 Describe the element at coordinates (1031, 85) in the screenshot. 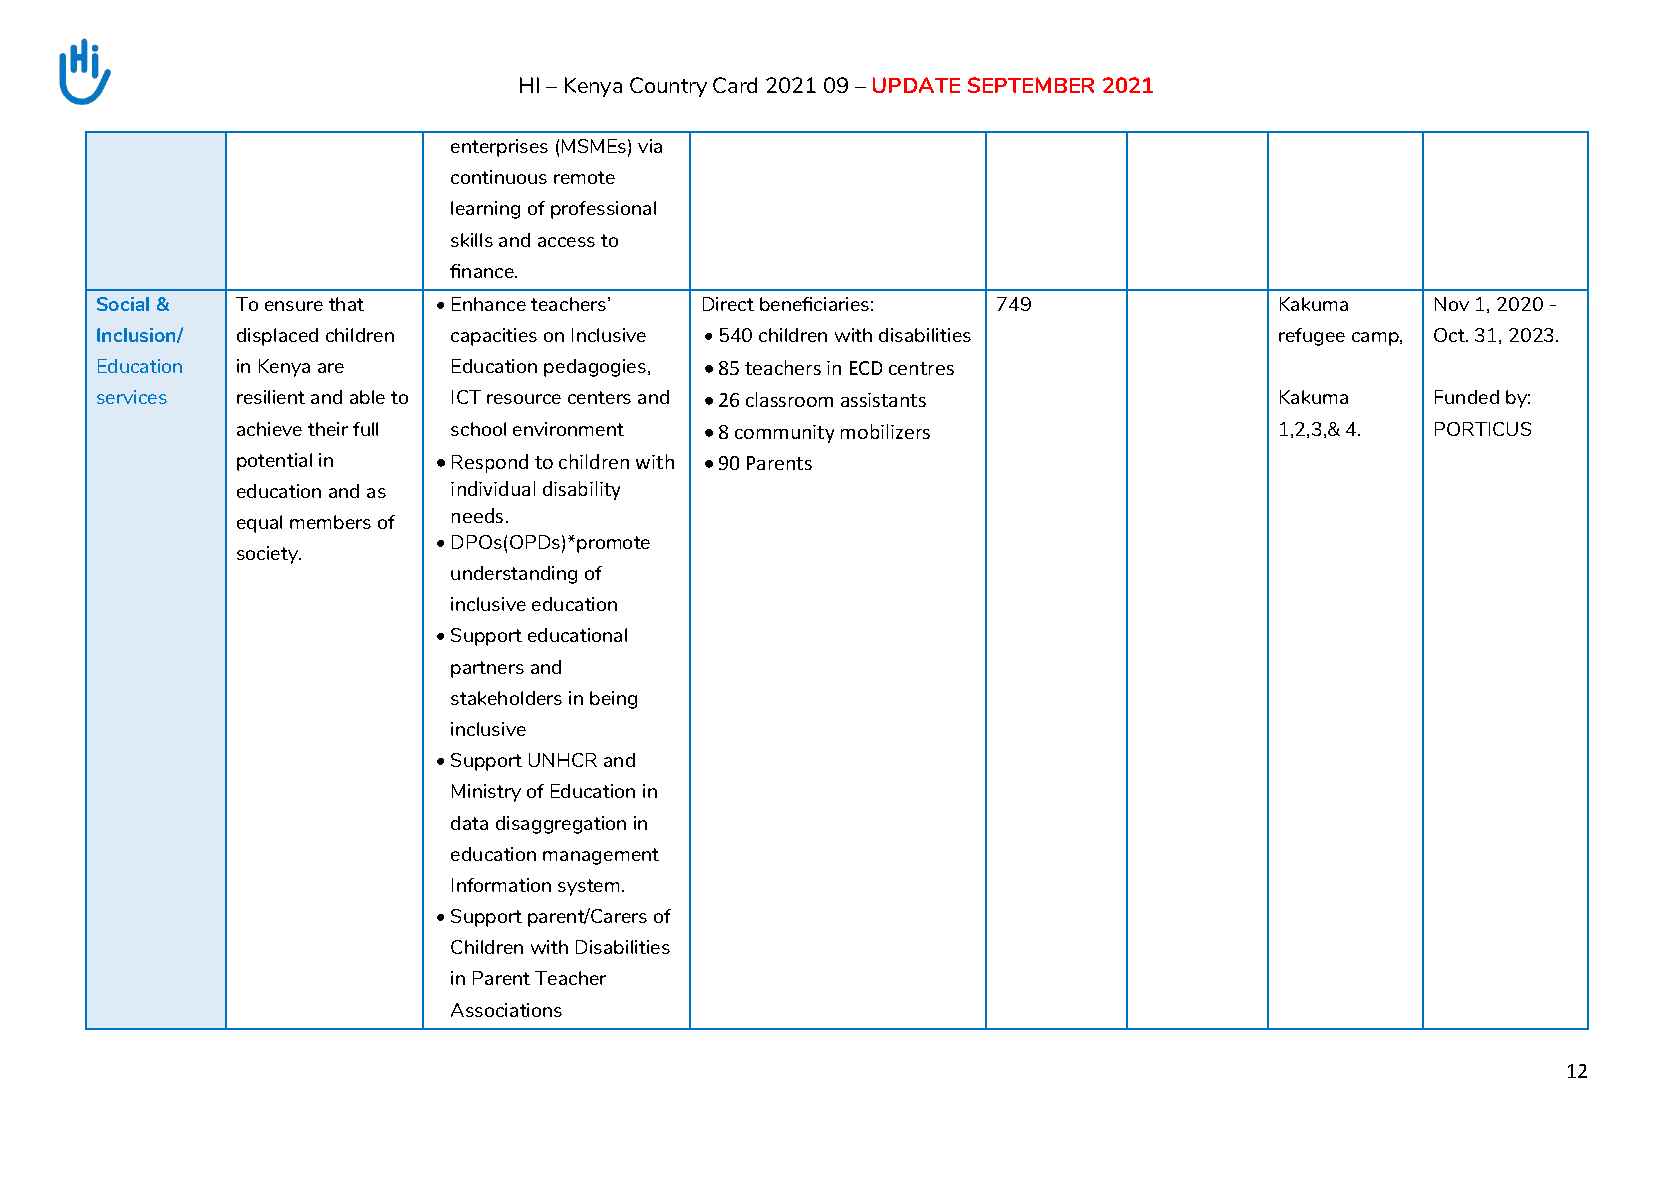

I see `SEPTEMBER` at that location.
